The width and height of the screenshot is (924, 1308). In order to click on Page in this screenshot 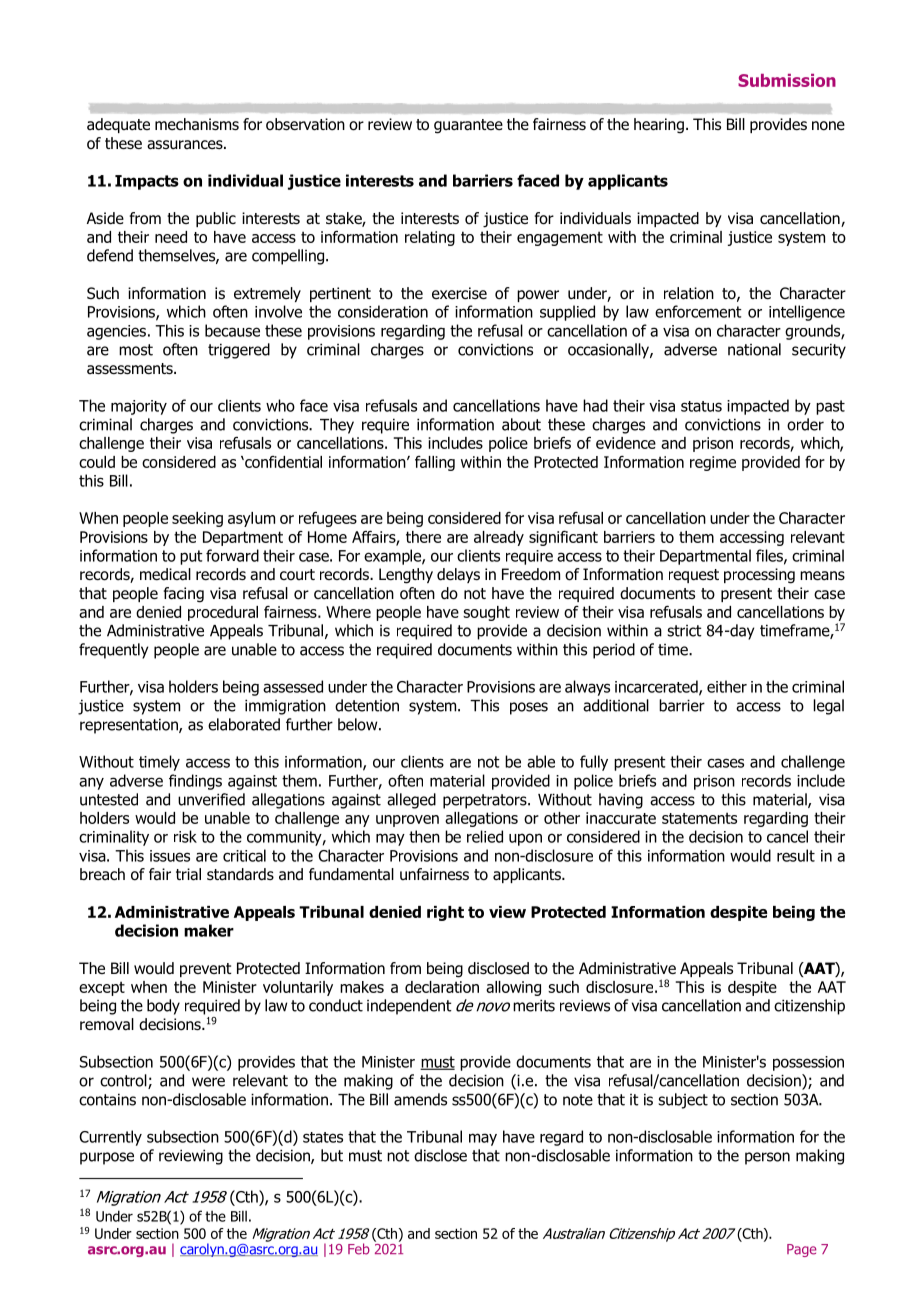, I will do `click(802, 1250)`.
